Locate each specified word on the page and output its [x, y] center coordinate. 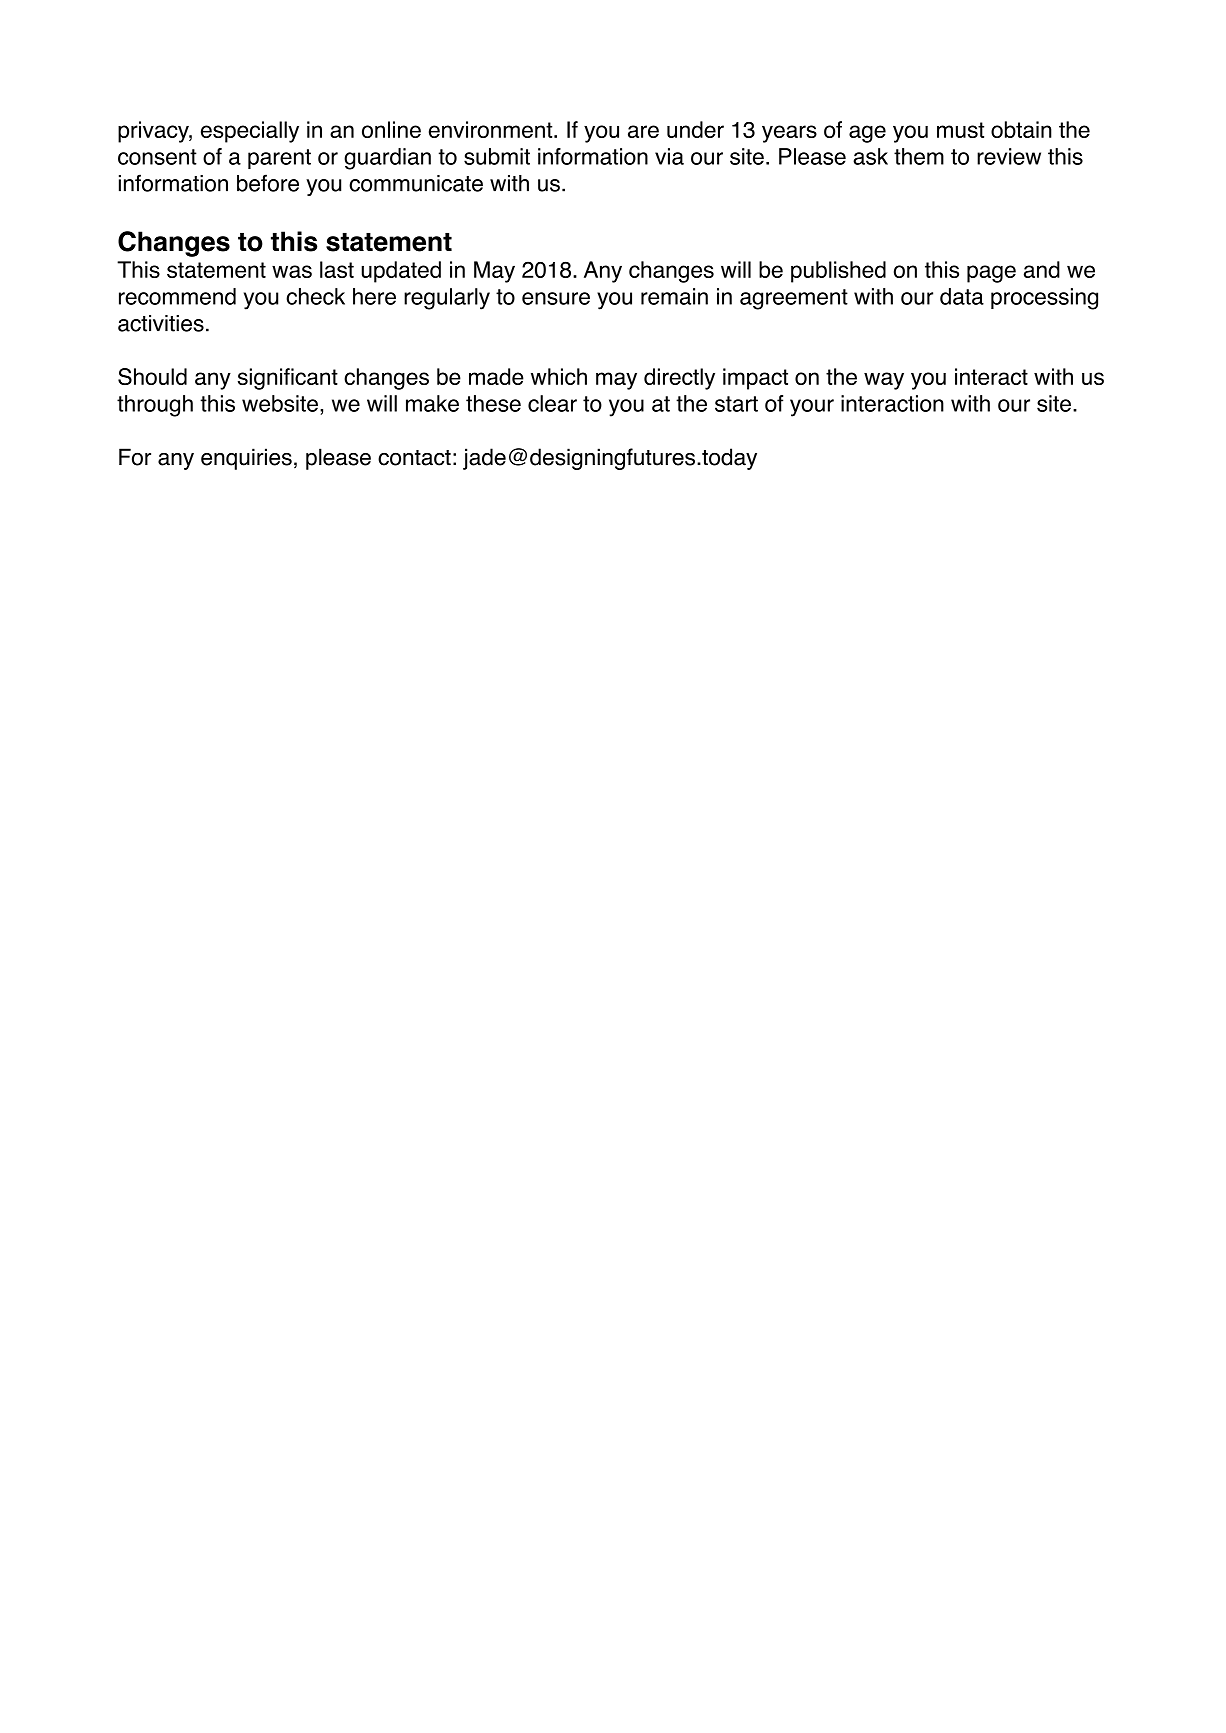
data [962, 296]
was [292, 271]
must [960, 130]
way [884, 381]
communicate [416, 183]
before [268, 183]
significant [288, 379]
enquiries [246, 459]
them [919, 156]
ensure [556, 298]
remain [674, 296]
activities [161, 323]
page [991, 274]
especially [250, 132]
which [559, 376]
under [695, 129]
